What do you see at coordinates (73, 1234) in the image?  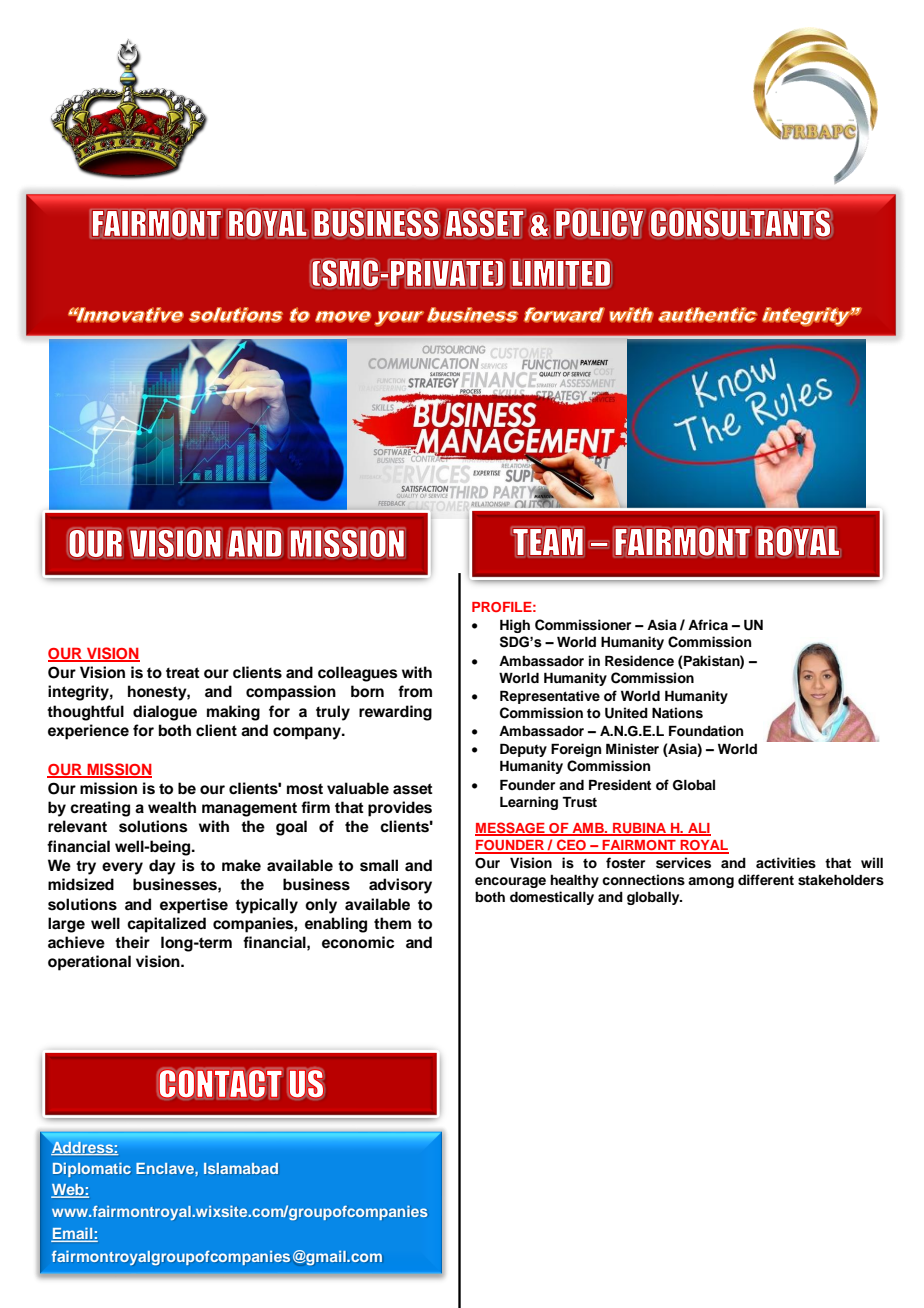 I see `Email` at bounding box center [73, 1234].
